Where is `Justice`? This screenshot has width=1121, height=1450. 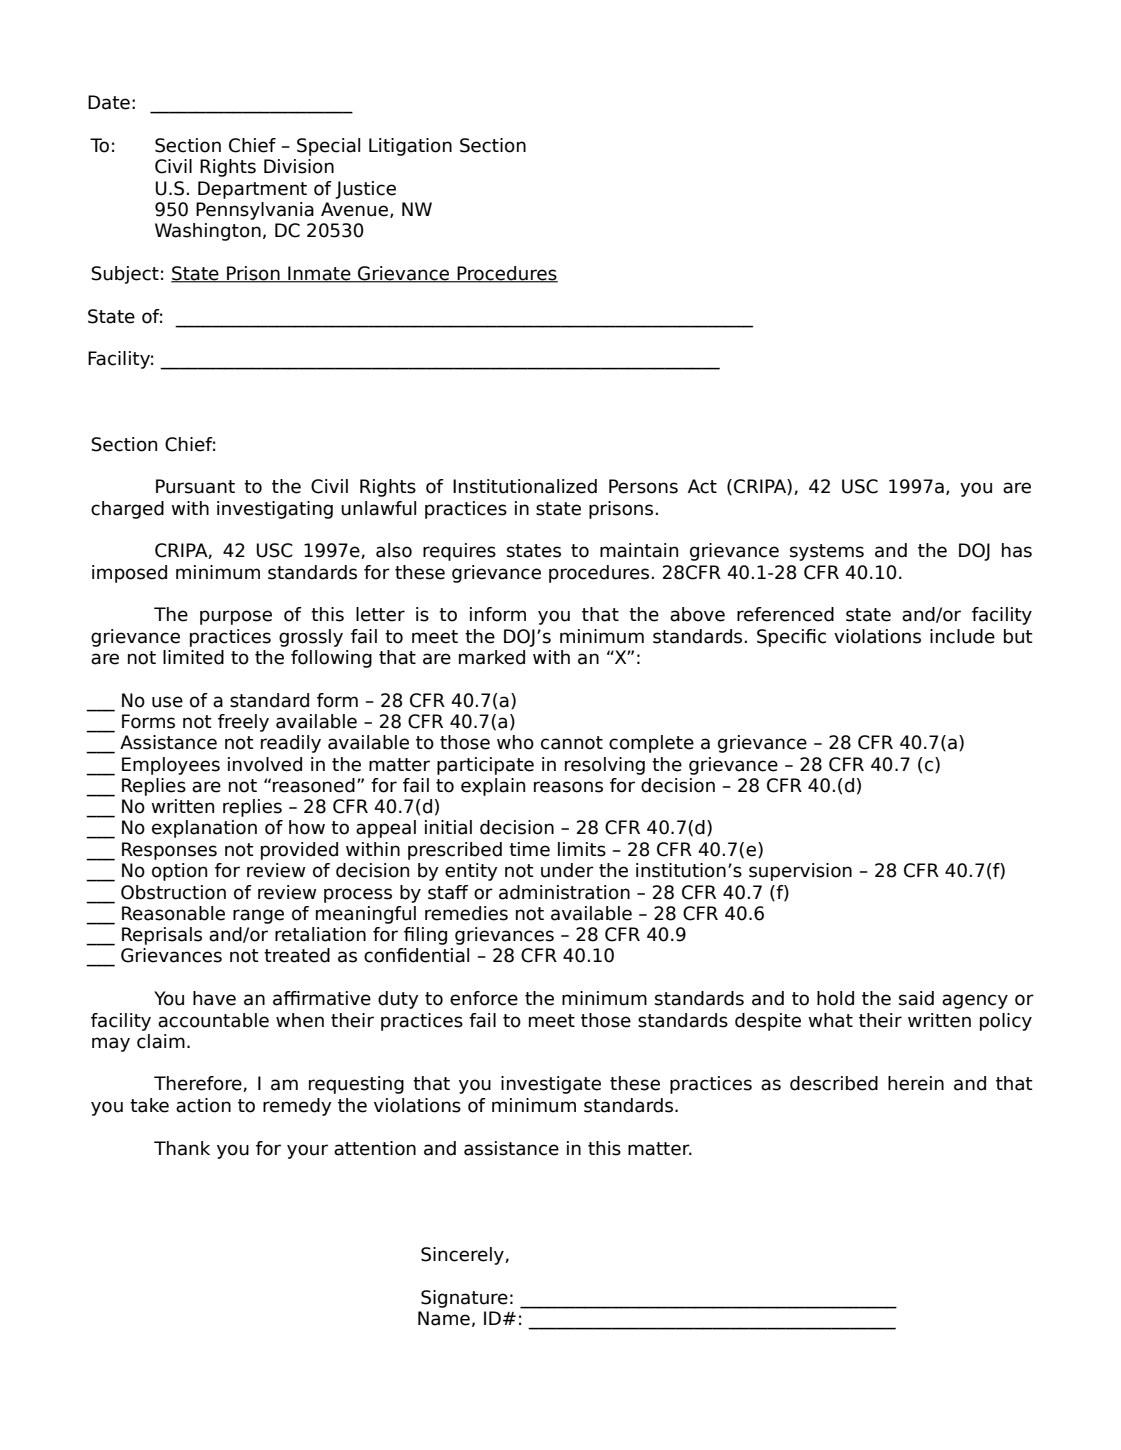
Justice is located at coordinates (365, 190).
